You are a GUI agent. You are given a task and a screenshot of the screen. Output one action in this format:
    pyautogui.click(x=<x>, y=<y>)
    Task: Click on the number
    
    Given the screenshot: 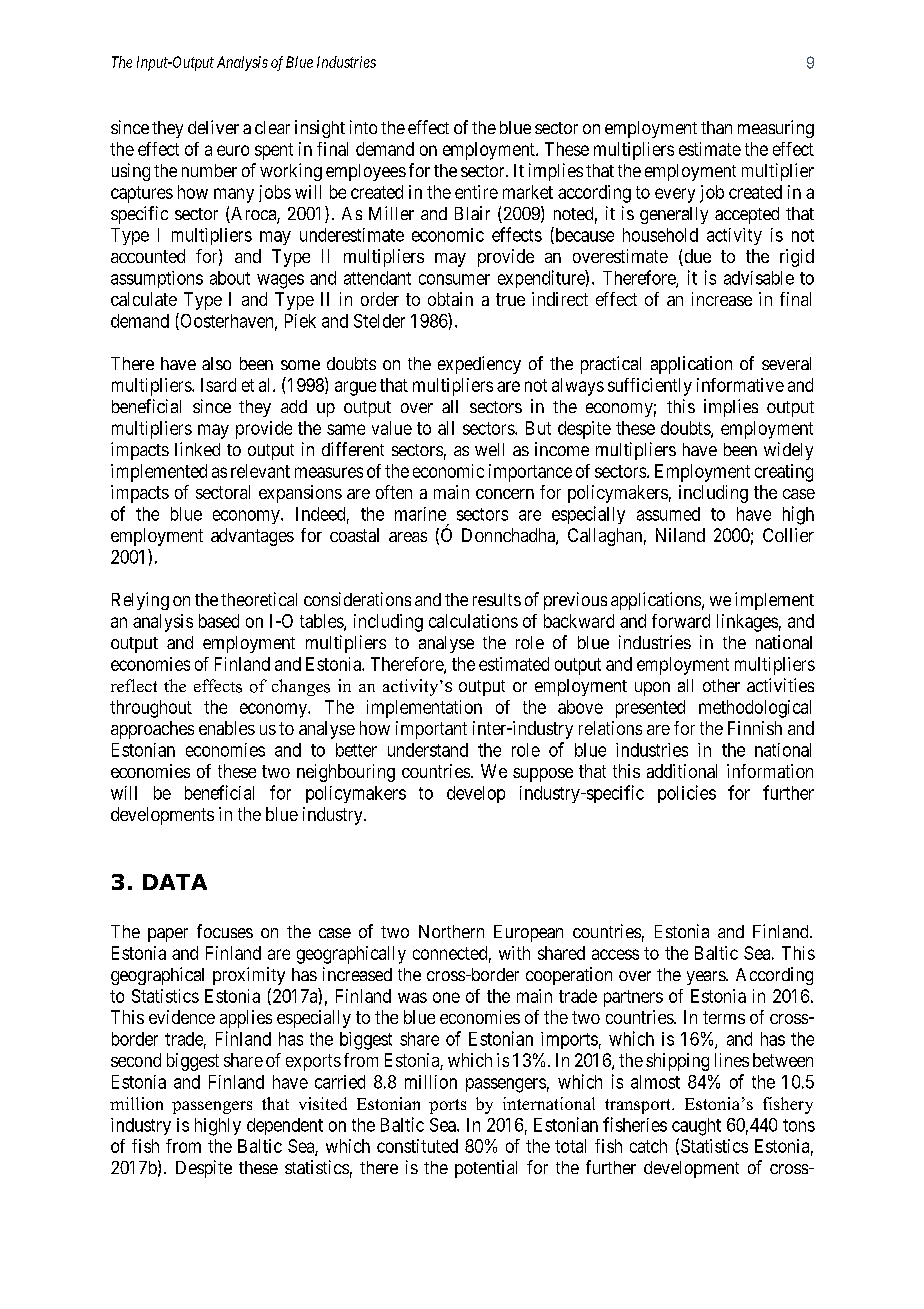 What is the action you would take?
    pyautogui.click(x=209, y=170)
